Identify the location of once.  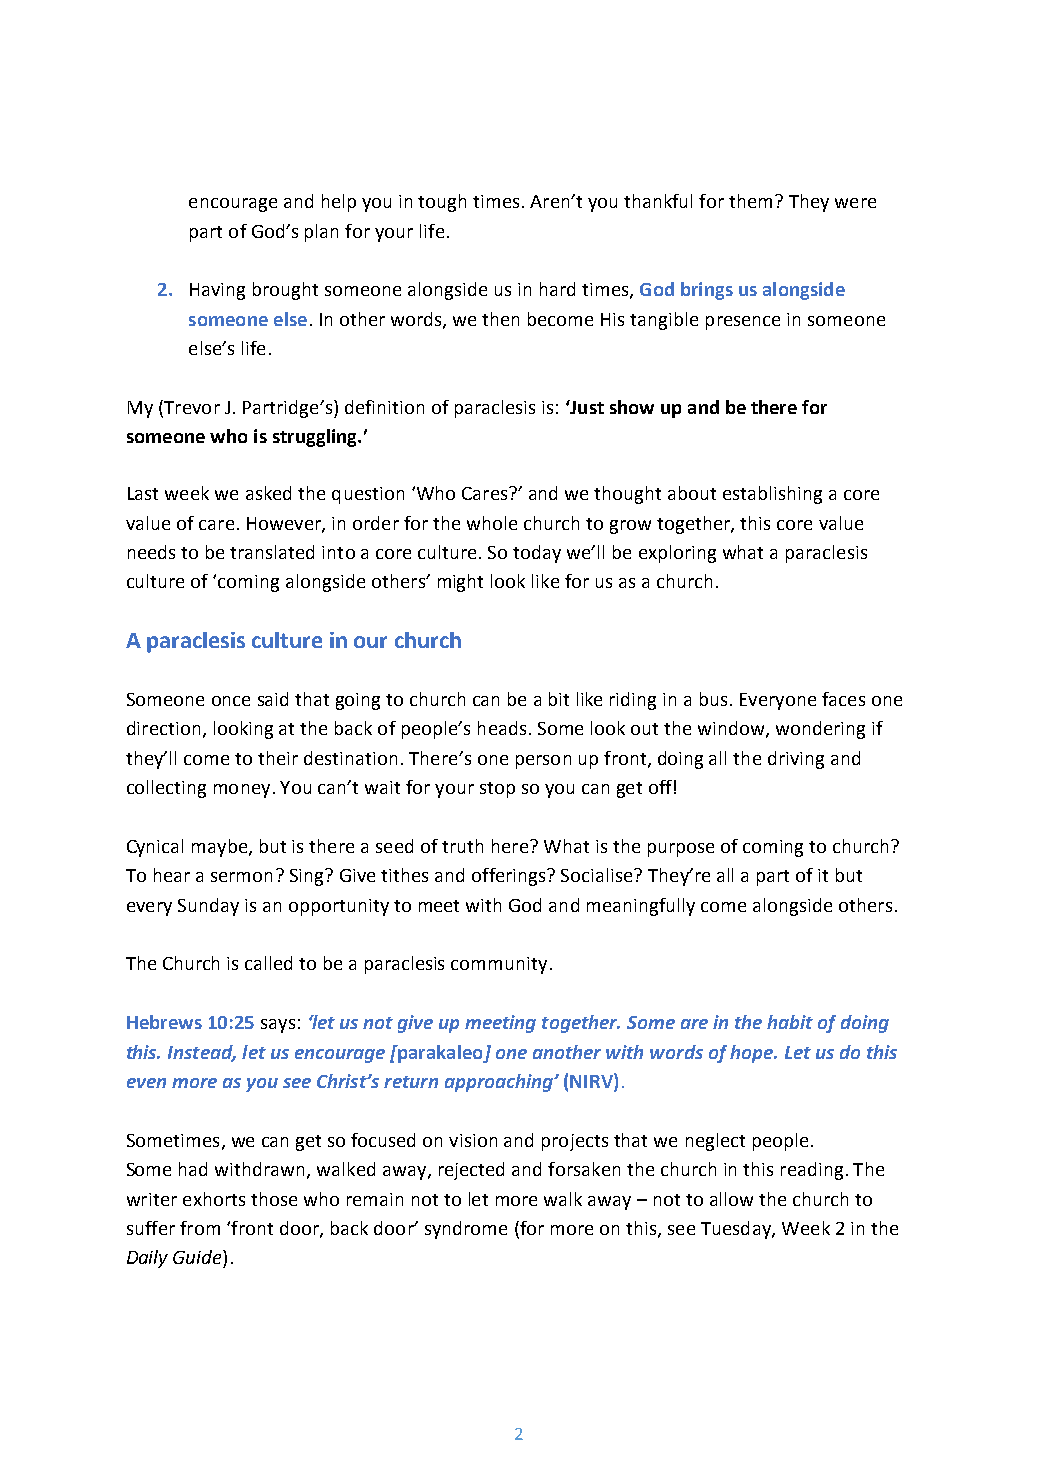
(231, 701).
